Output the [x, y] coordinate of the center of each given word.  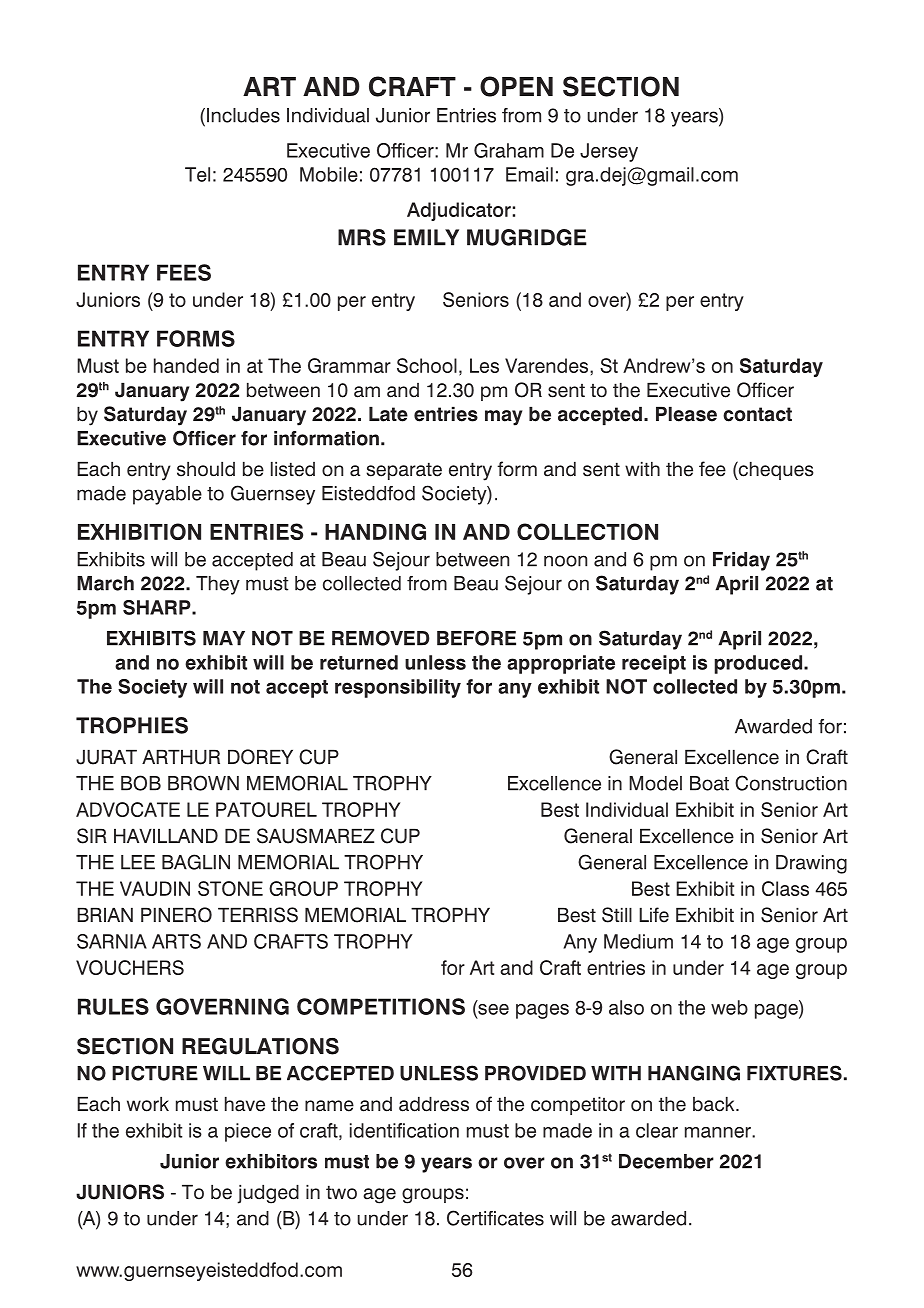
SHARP [158, 607]
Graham [509, 150]
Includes [243, 115]
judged [268, 1194]
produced [760, 664]
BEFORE [476, 638]
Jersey [609, 152]
